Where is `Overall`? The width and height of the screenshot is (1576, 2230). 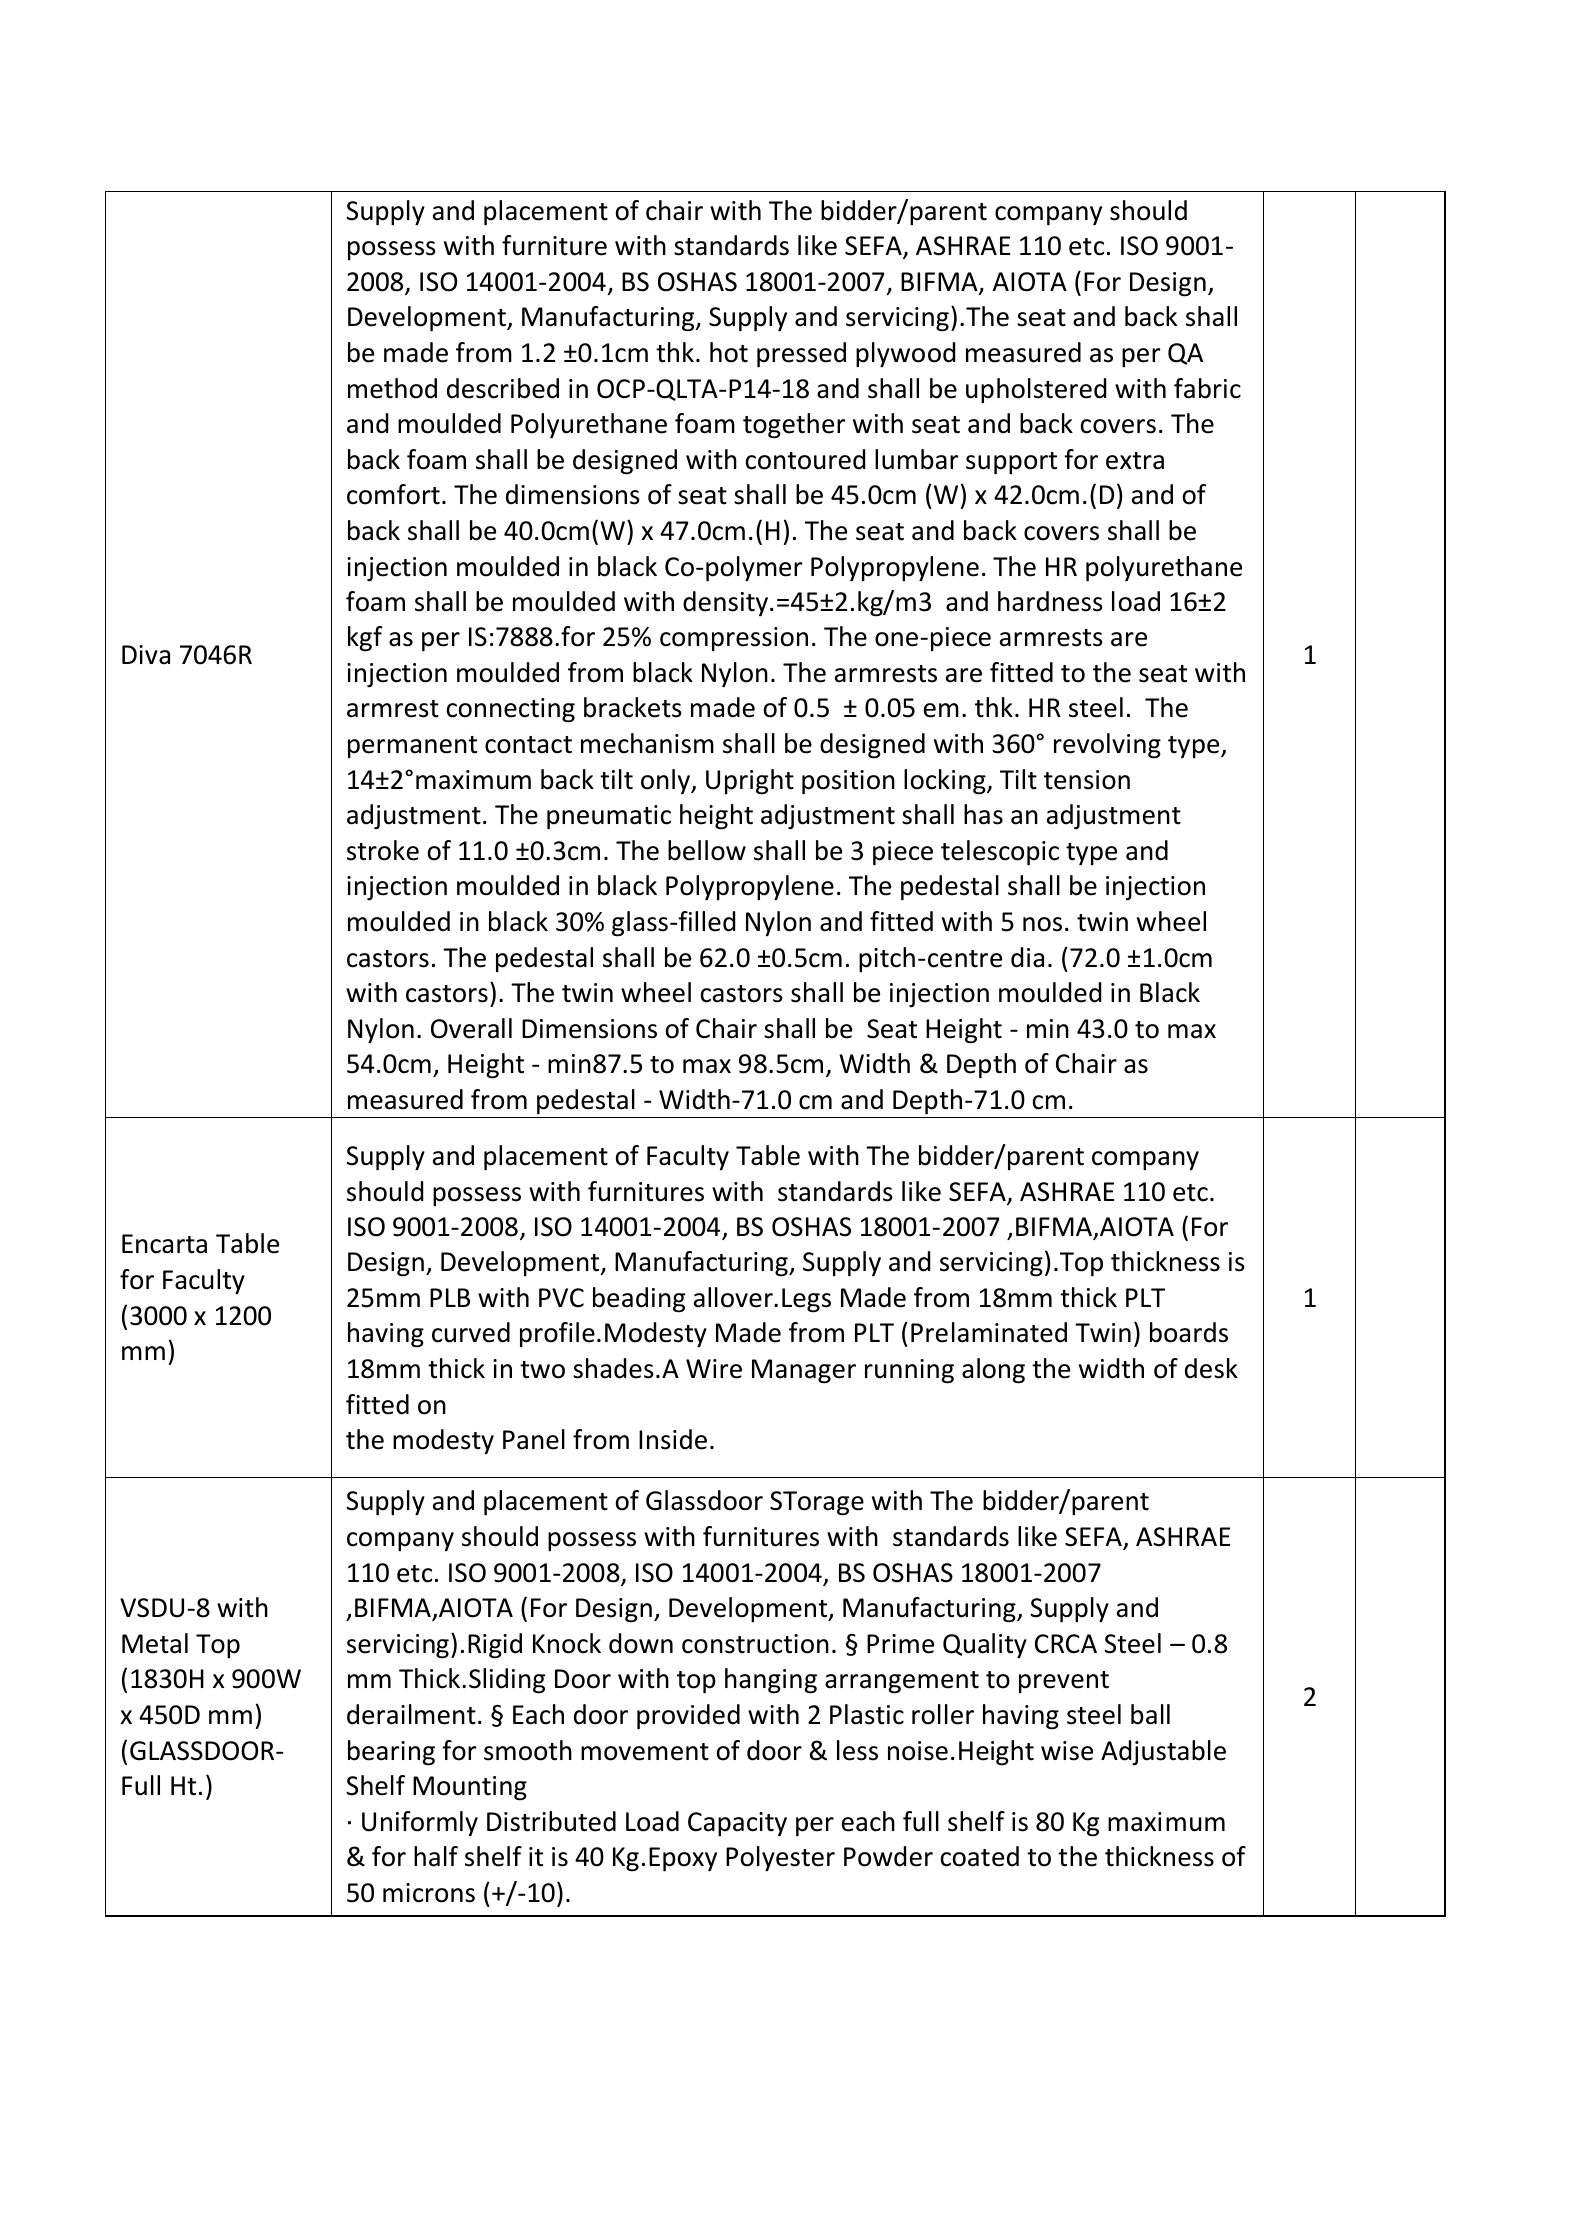
Overall is located at coordinates (471, 1028).
